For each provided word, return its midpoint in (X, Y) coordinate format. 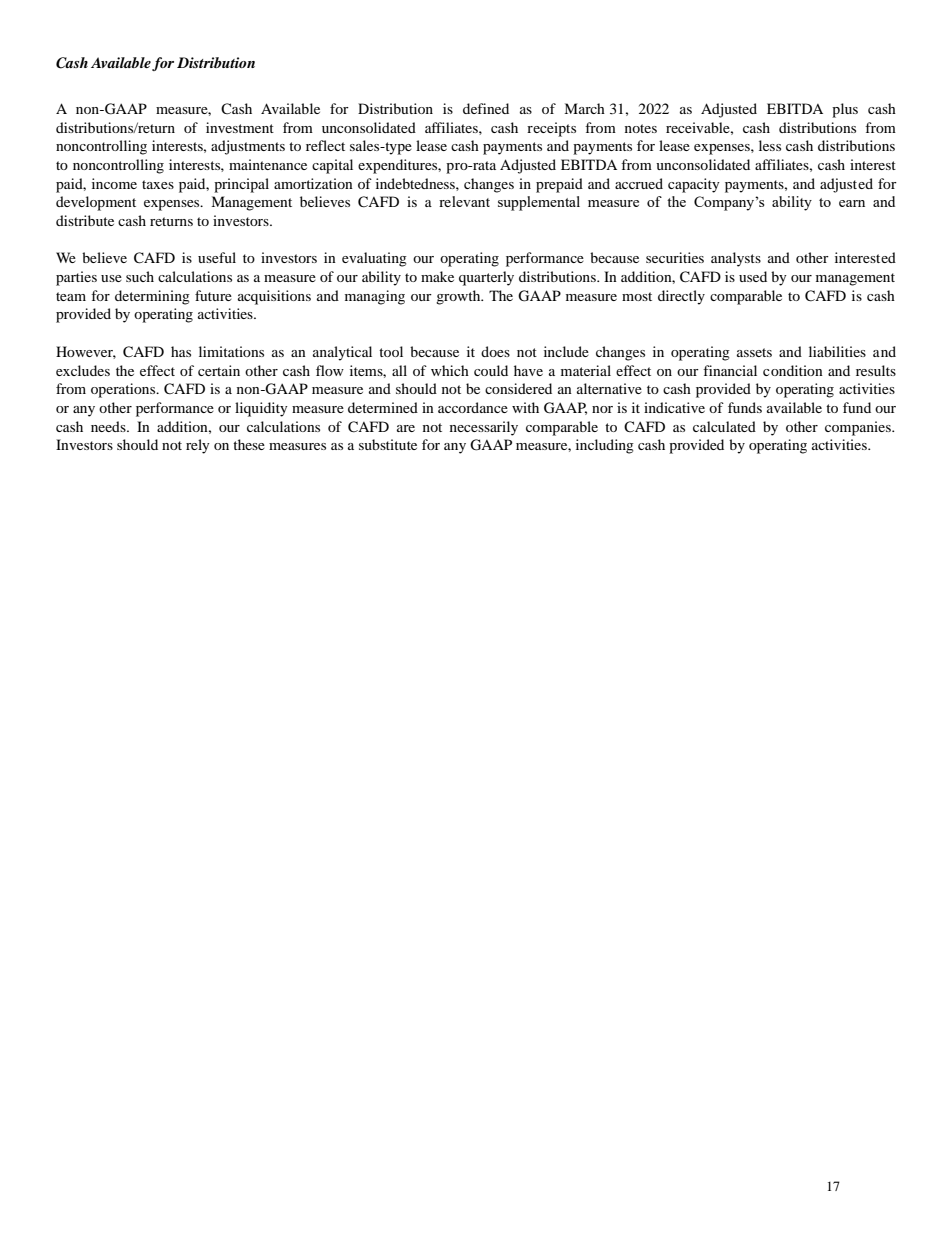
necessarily (484, 428)
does (495, 351)
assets (754, 352)
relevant (464, 201)
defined (486, 108)
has (181, 351)
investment (240, 127)
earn (852, 203)
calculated (724, 426)
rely (198, 446)
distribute (85, 220)
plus (845, 110)
